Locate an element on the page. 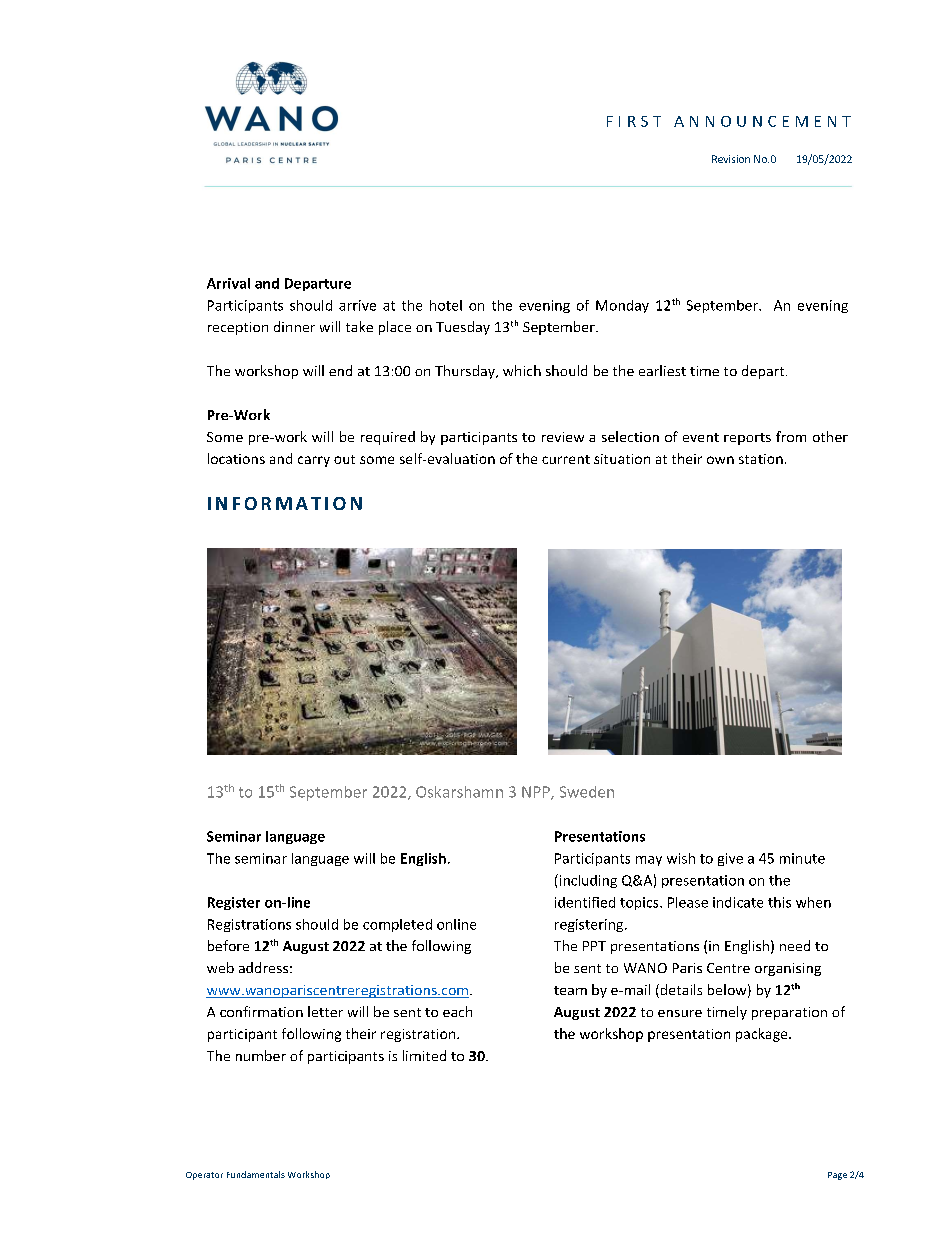  this is located at coordinates (779, 902).
